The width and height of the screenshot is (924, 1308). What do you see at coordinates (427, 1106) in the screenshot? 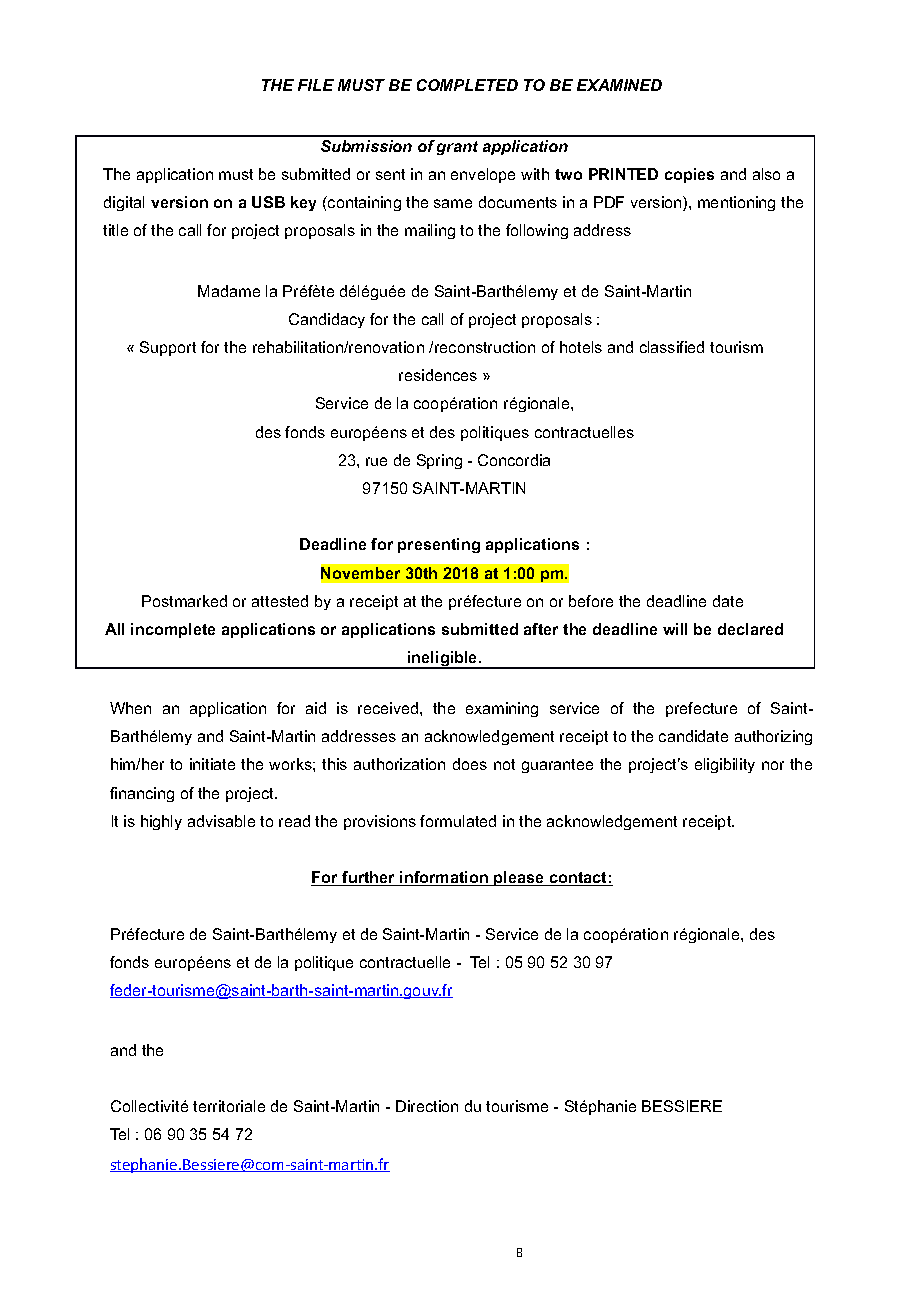
I see `Direction` at bounding box center [427, 1106].
